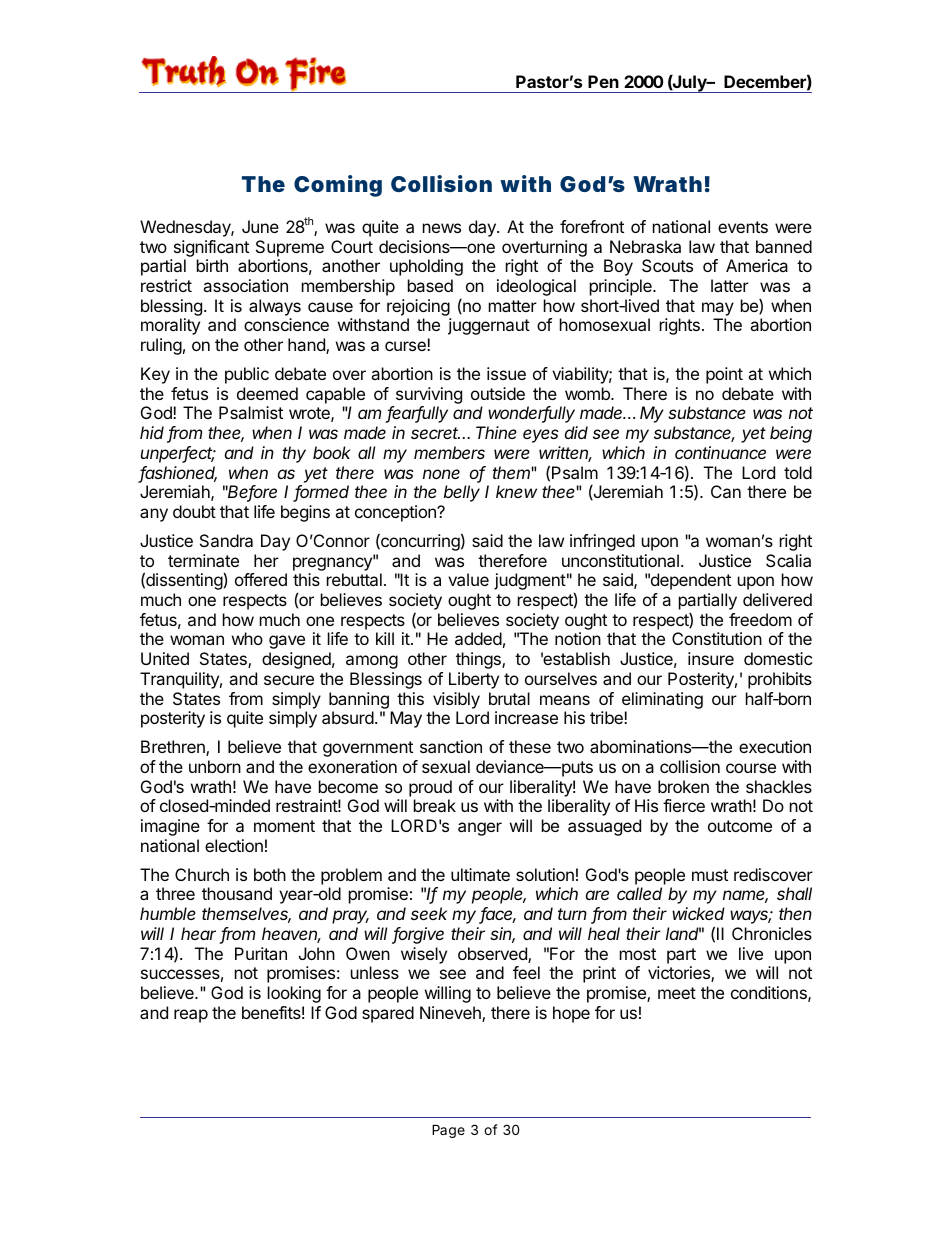  Describe the element at coordinates (448, 1131) in the screenshot. I see `Page` at that location.
